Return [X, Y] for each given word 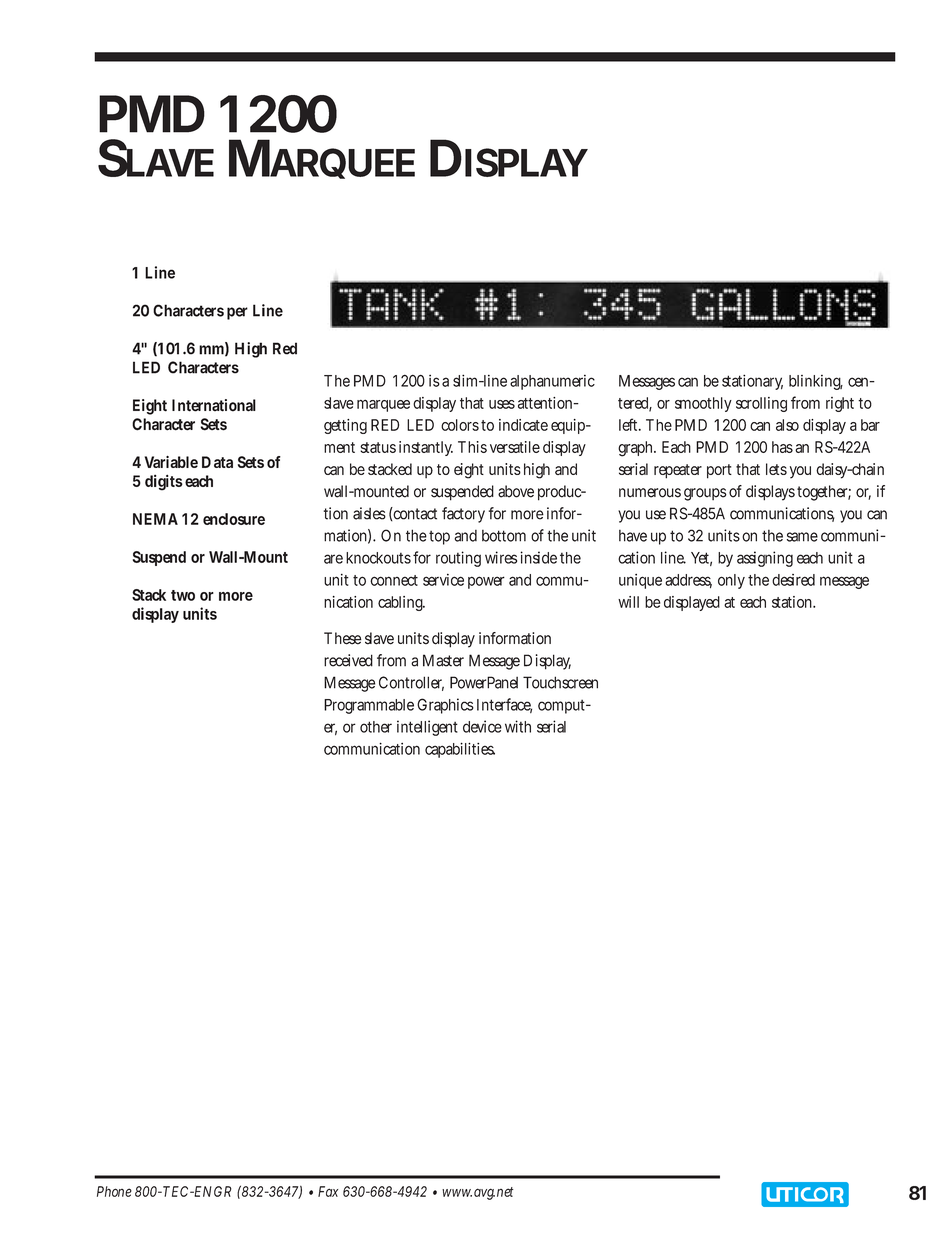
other [376, 727]
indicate [523, 425]
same [802, 537]
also [787, 425]
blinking [816, 382]
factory [463, 515]
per [237, 313]
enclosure [234, 519]
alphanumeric [552, 382]
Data [217, 462]
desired [793, 580]
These [343, 638]
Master [443, 660]
